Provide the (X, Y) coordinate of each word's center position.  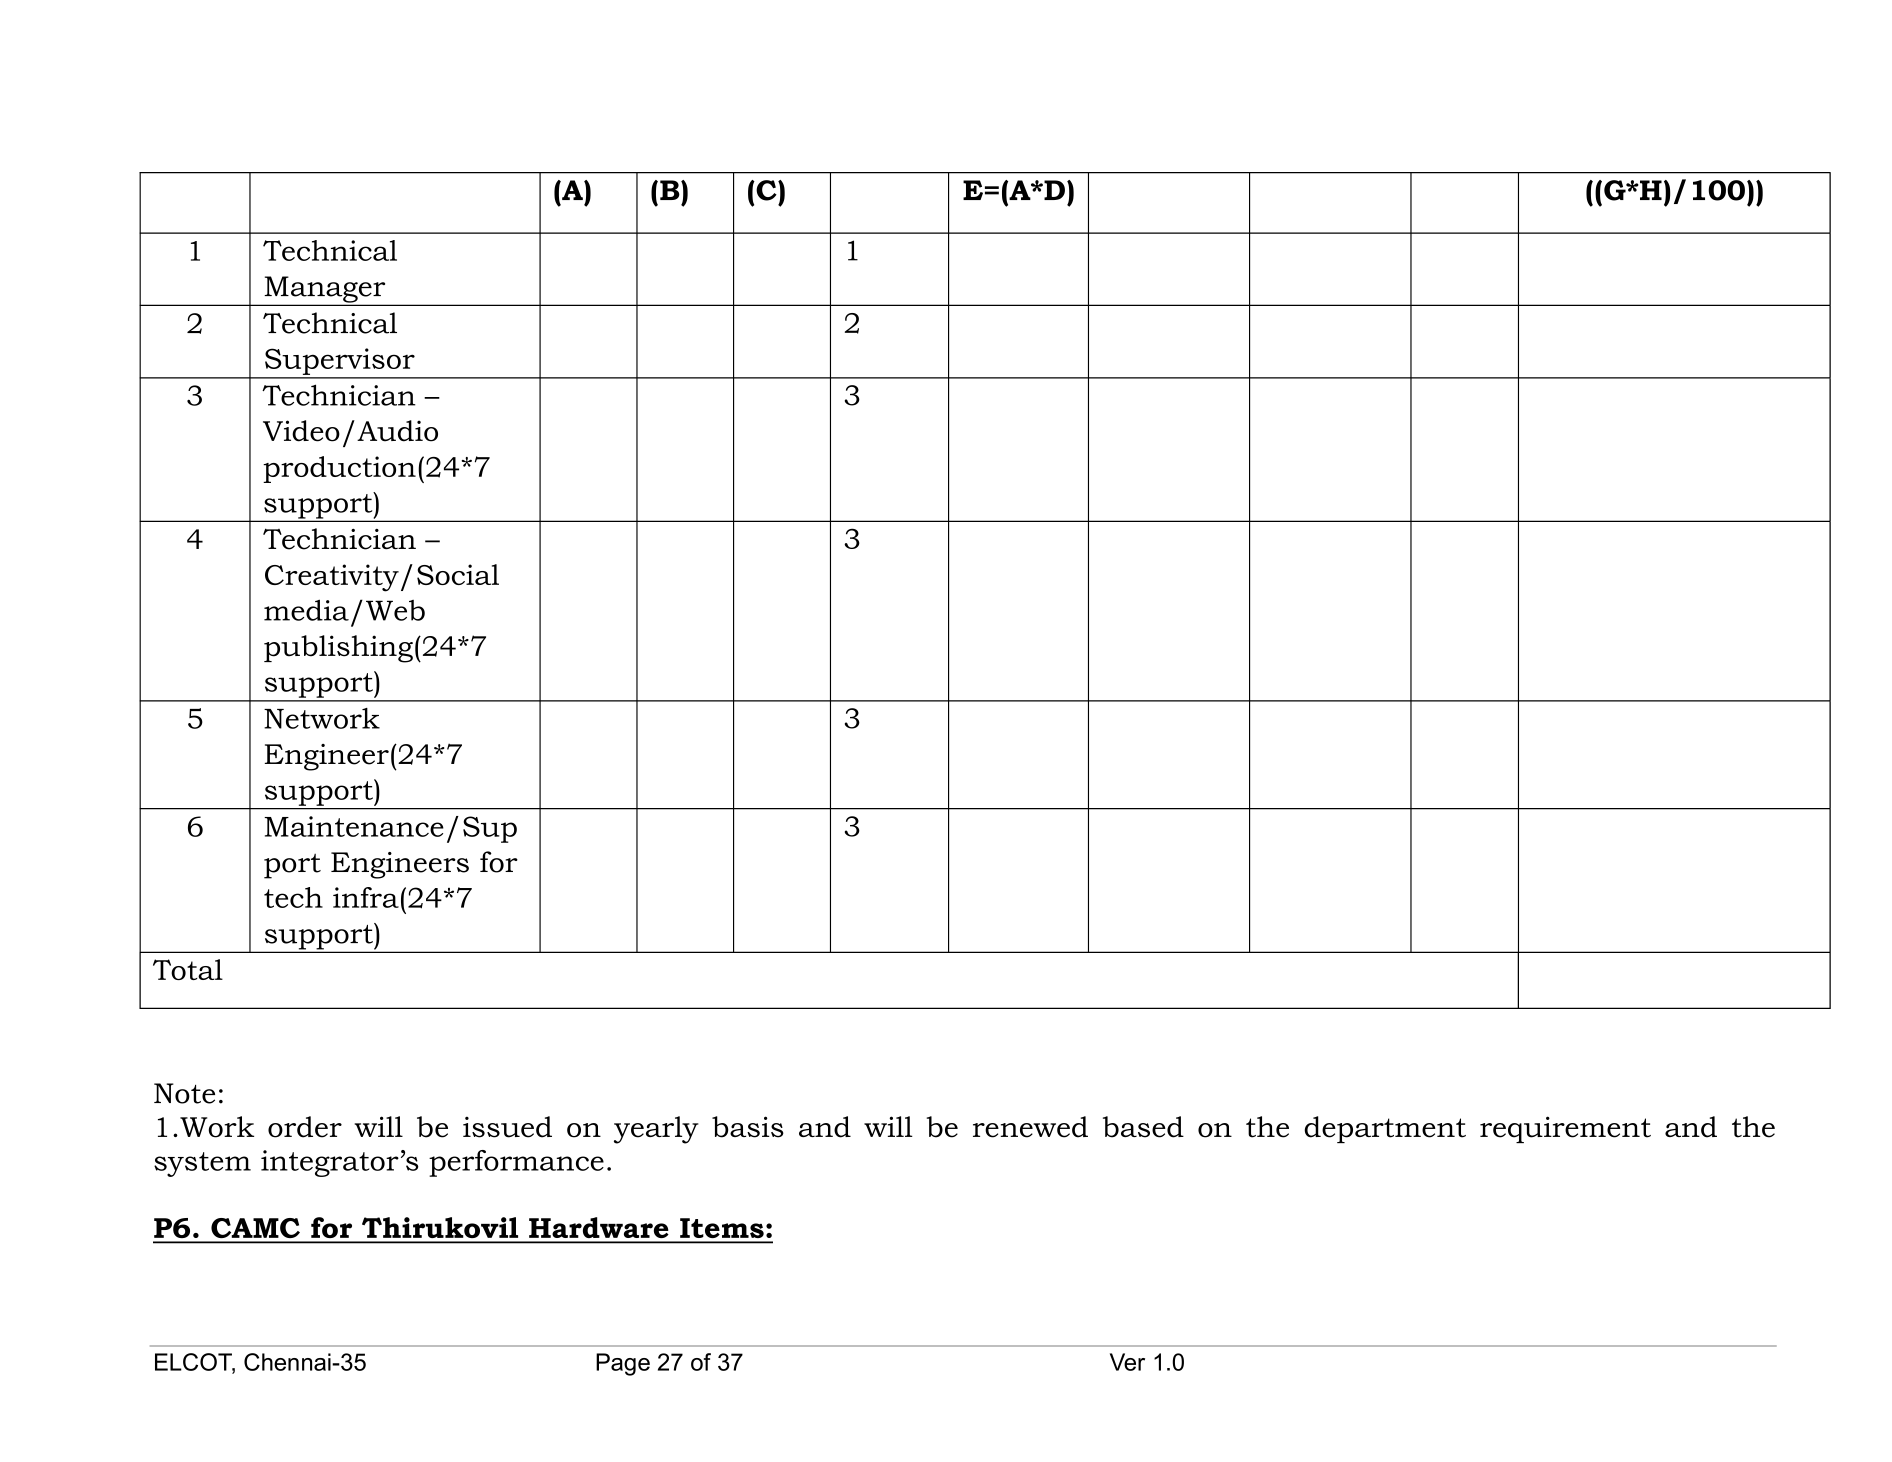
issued (507, 1127)
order (305, 1127)
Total (188, 969)
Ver (1127, 1362)
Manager (325, 290)
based (1143, 1127)
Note (184, 1093)
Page (623, 1364)
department (1385, 1129)
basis (748, 1127)
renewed (1030, 1127)
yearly (656, 1130)
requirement (1565, 1129)
